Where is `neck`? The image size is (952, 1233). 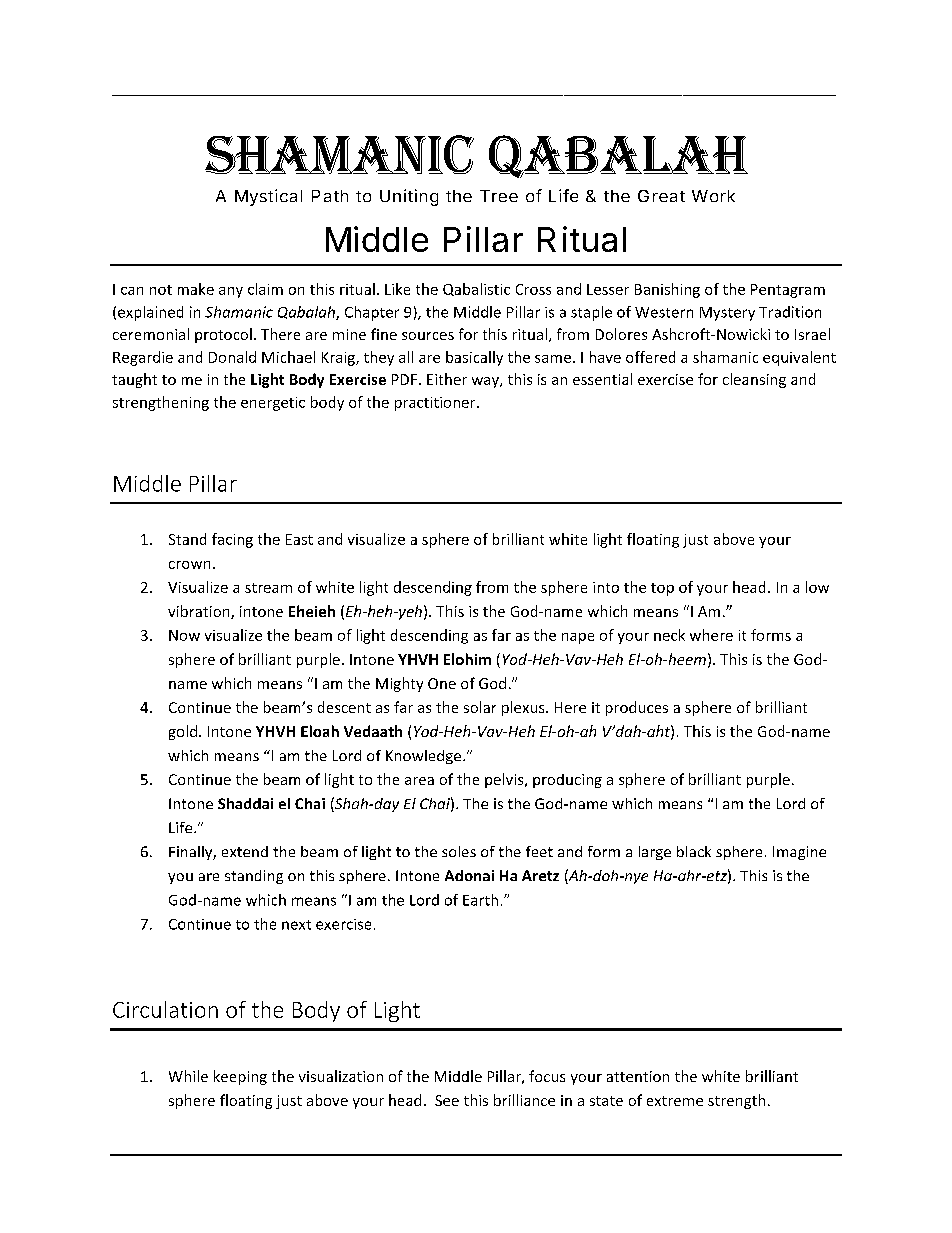 neck is located at coordinates (669, 635).
